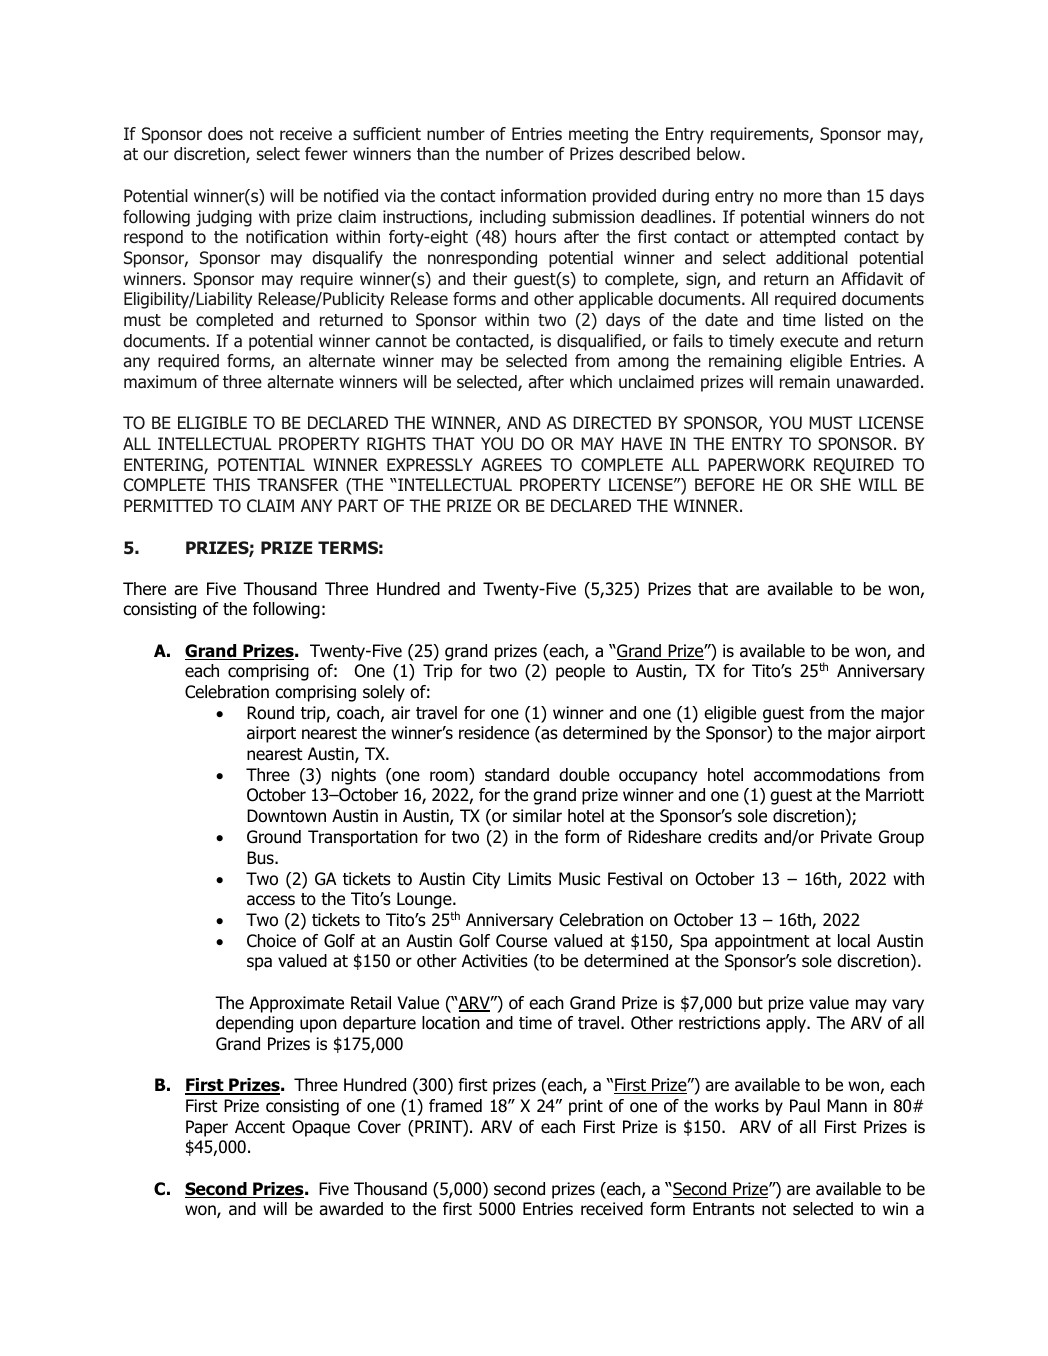 The image size is (1048, 1356). I want to click on Paul, so click(805, 1106).
